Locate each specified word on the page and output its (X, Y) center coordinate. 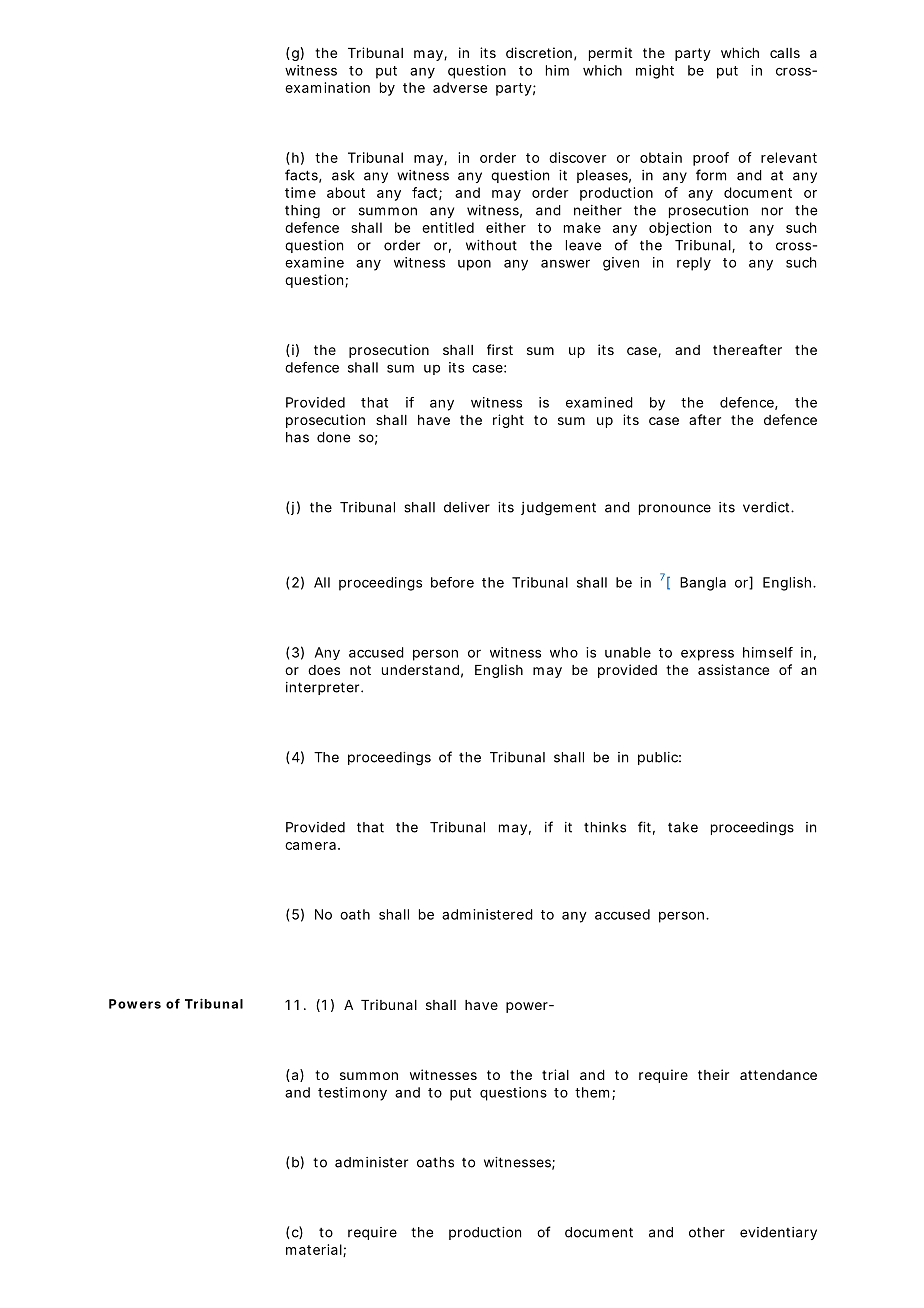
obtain (661, 157)
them (595, 1093)
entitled (448, 227)
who (564, 652)
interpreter (324, 688)
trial (555, 1074)
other (707, 1232)
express (707, 655)
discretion (541, 53)
